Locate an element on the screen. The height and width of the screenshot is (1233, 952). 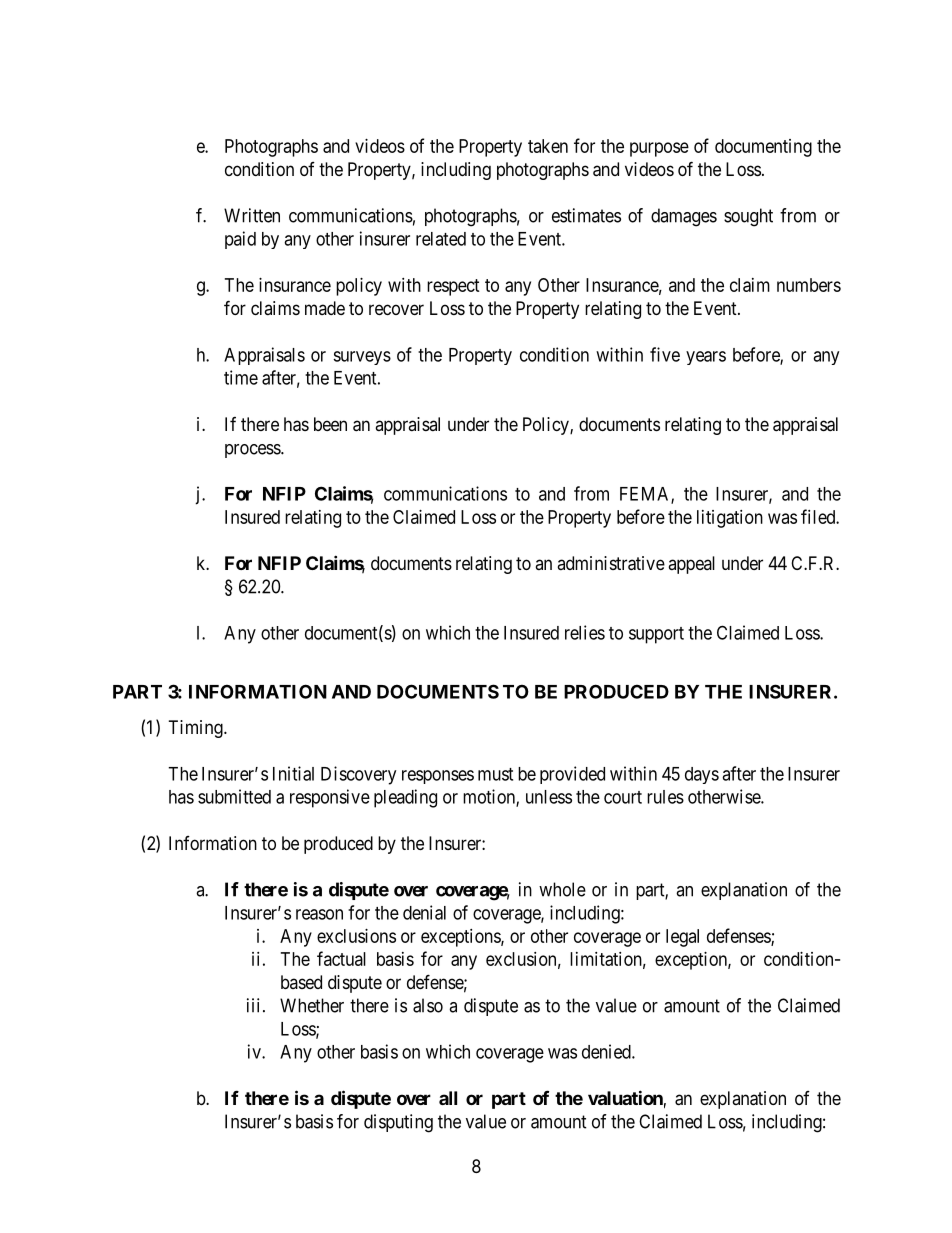
taken is located at coordinates (548, 146).
